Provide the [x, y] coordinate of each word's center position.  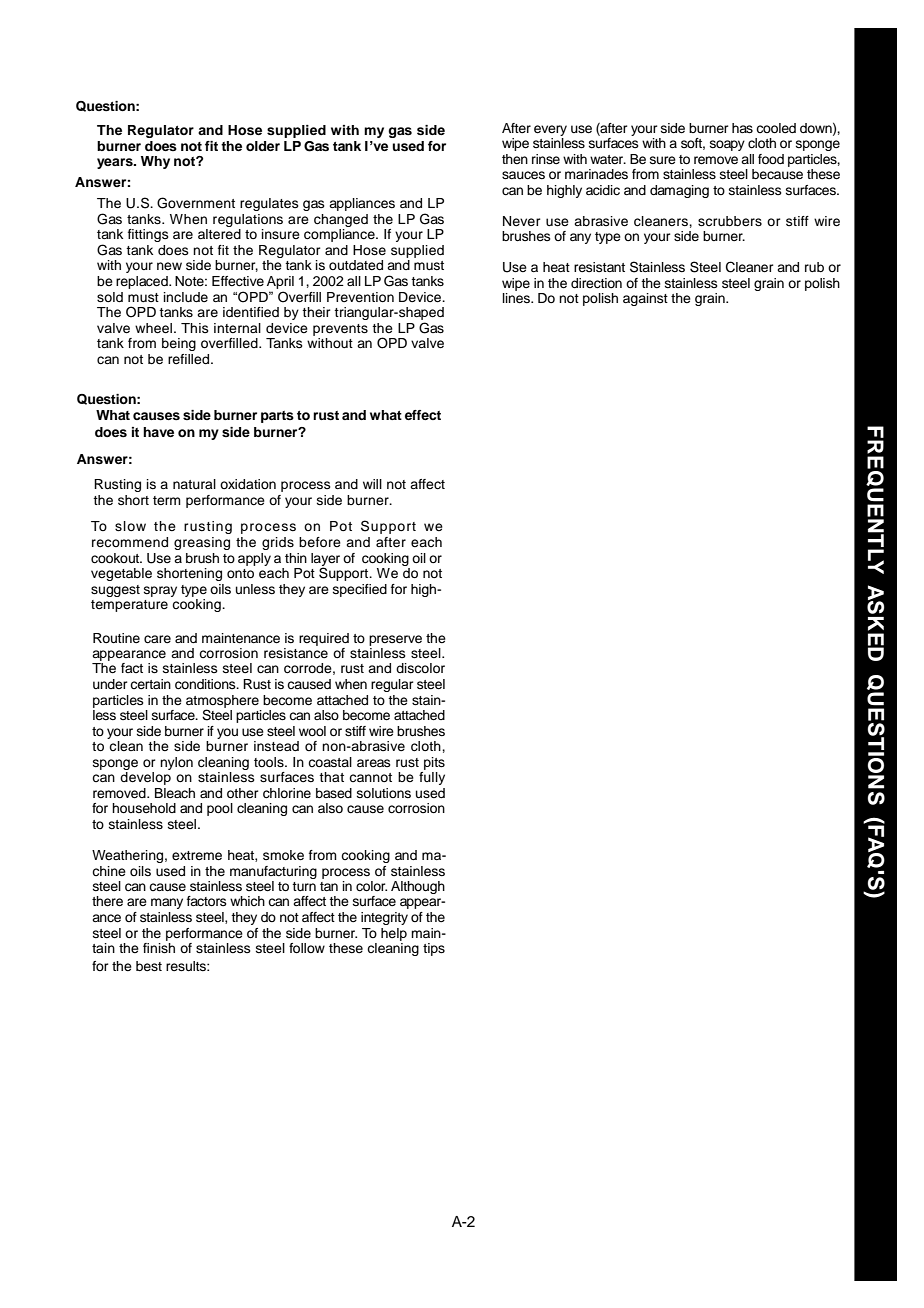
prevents [340, 330]
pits [434, 763]
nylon [176, 763]
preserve [395, 640]
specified [360, 590]
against [645, 299]
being [179, 344]
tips [434, 949]
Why [155, 162]
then [515, 159]
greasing [202, 543]
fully [432, 778]
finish [159, 946]
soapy [727, 145]
